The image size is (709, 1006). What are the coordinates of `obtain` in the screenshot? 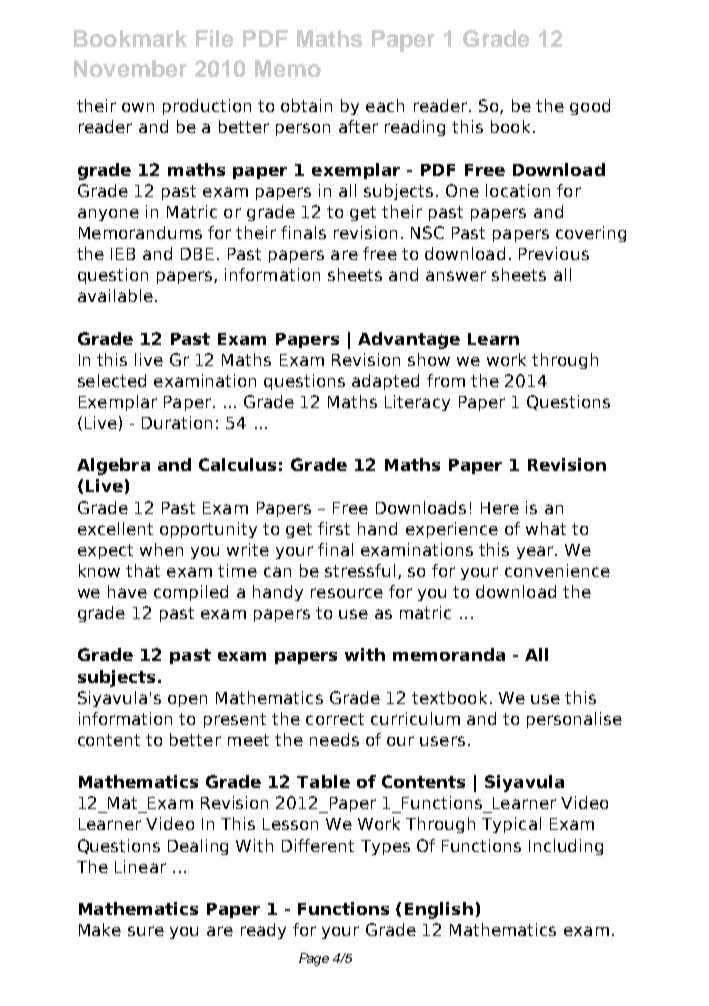 It's located at (306, 105).
